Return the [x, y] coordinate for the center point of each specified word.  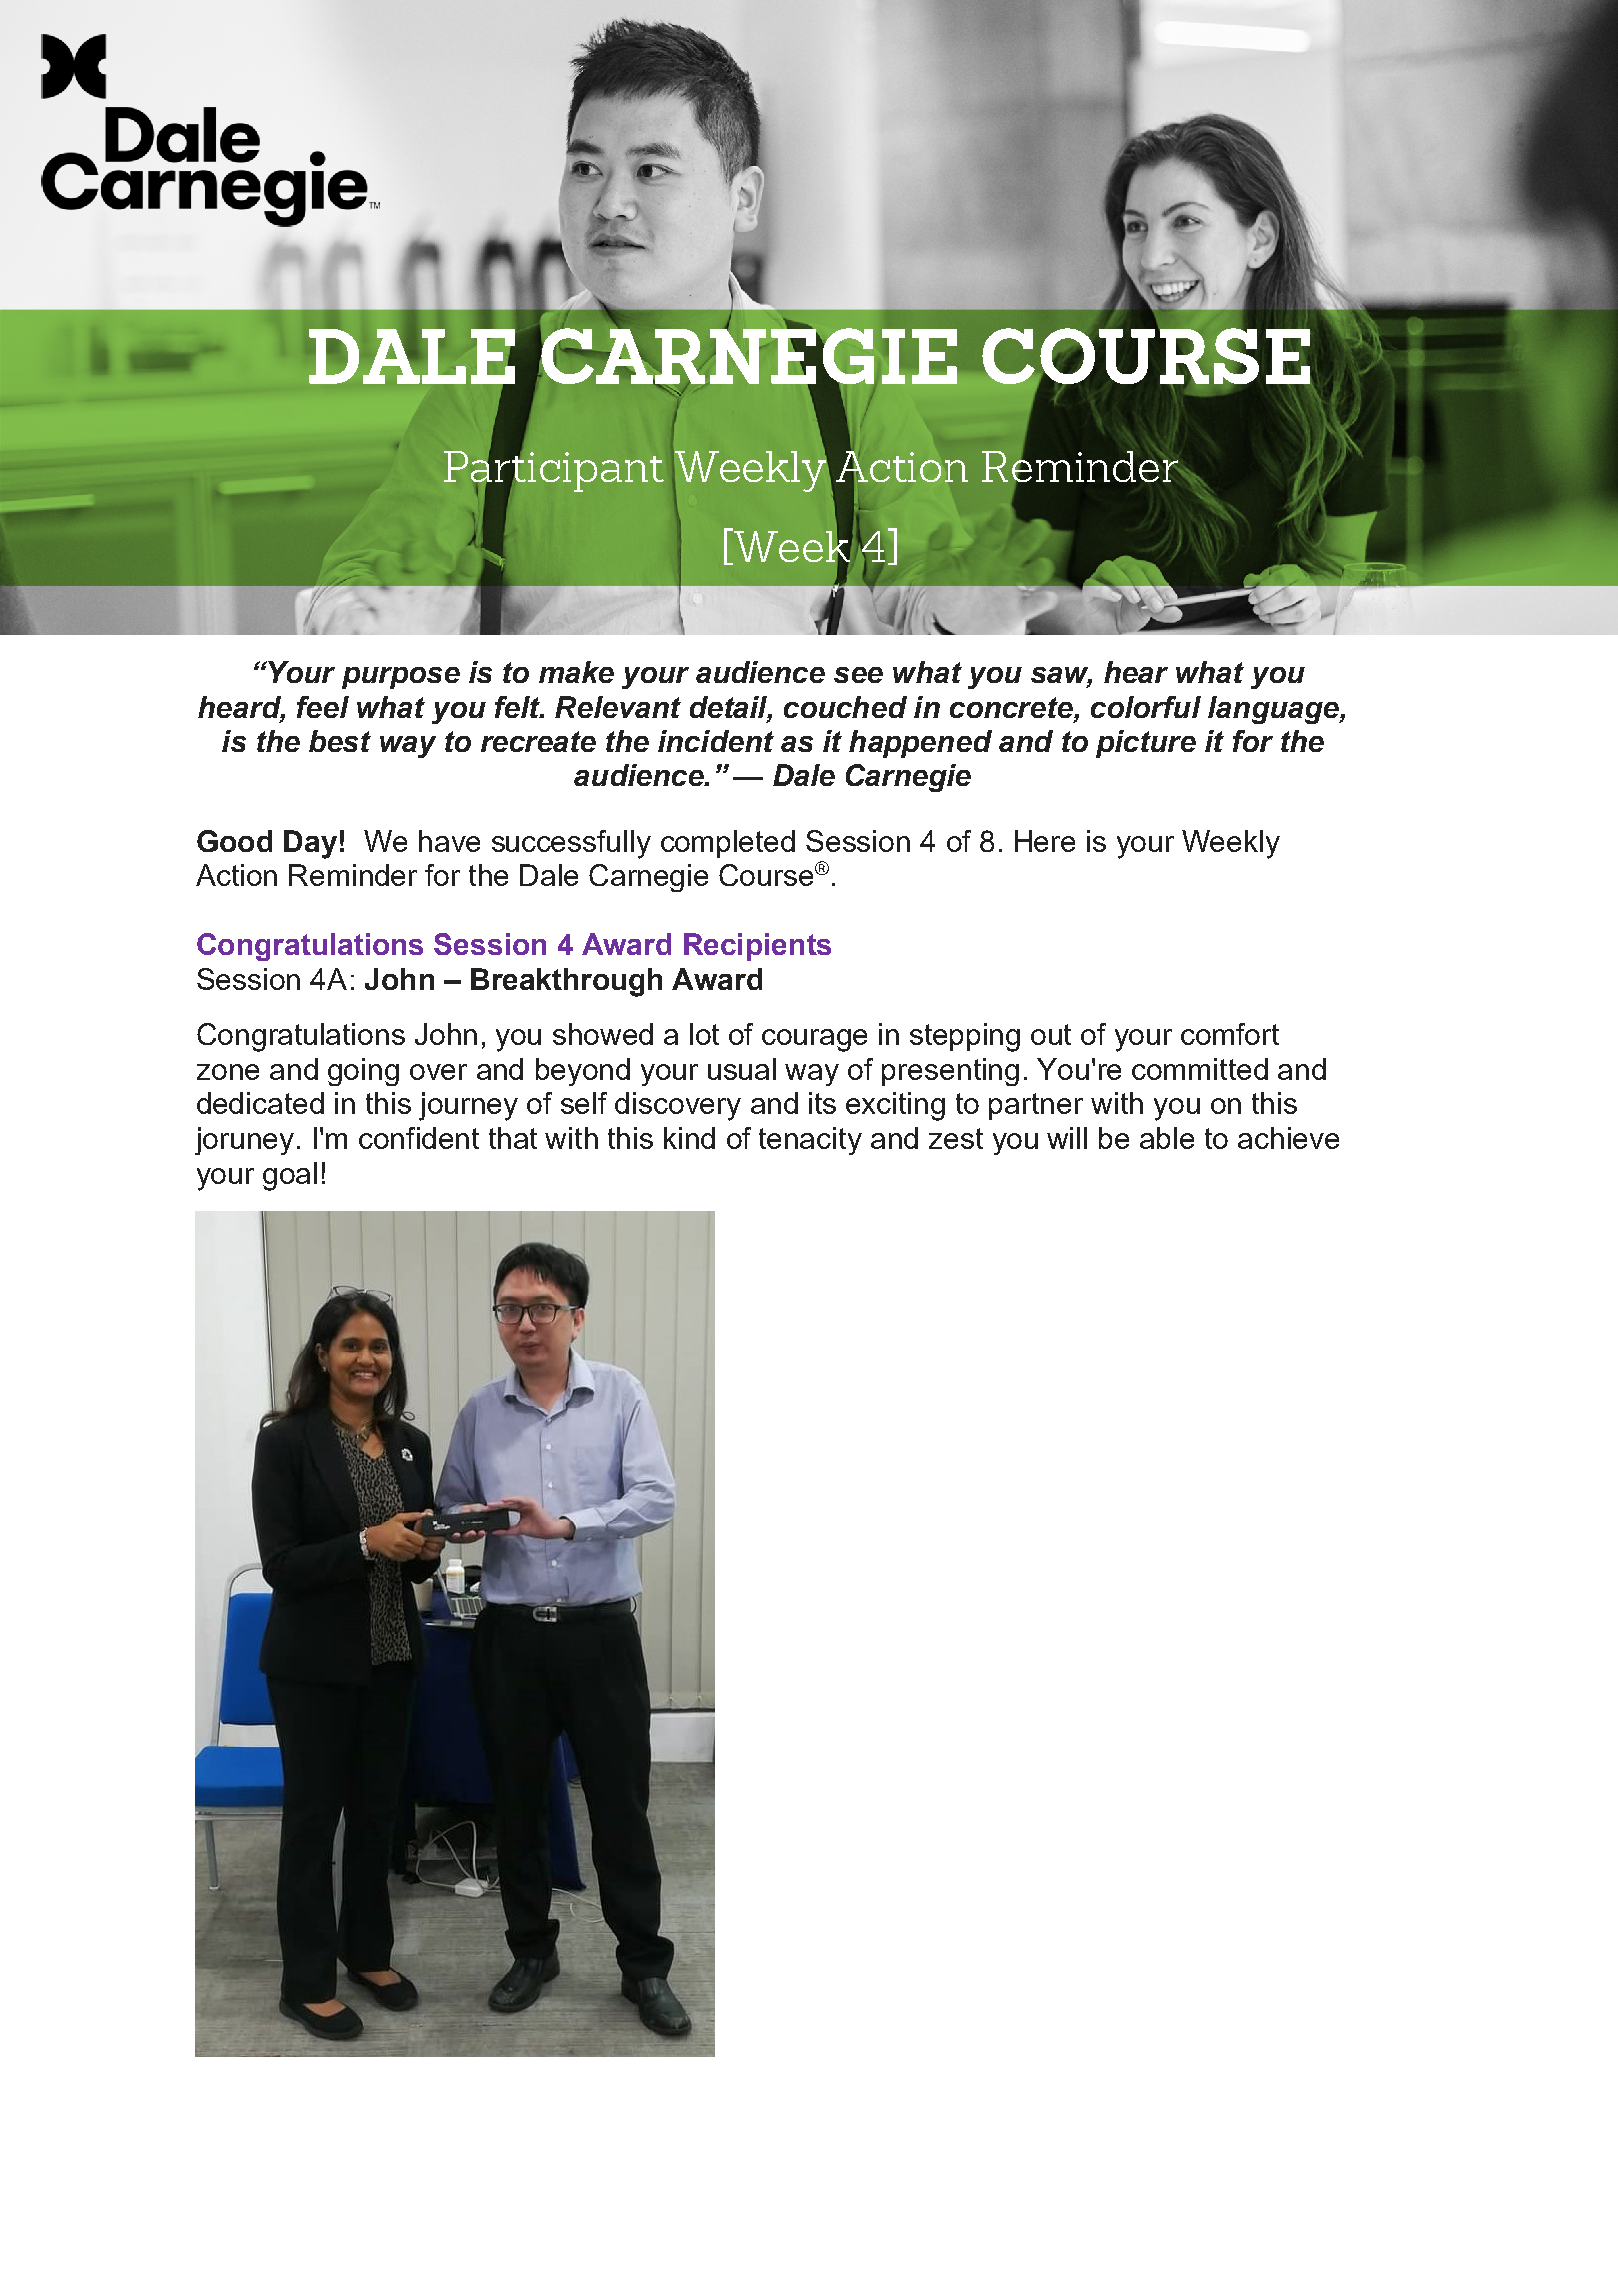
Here [1045, 841]
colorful [1146, 707]
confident [419, 1138]
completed [728, 844]
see [858, 675]
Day [310, 844]
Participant [554, 471]
